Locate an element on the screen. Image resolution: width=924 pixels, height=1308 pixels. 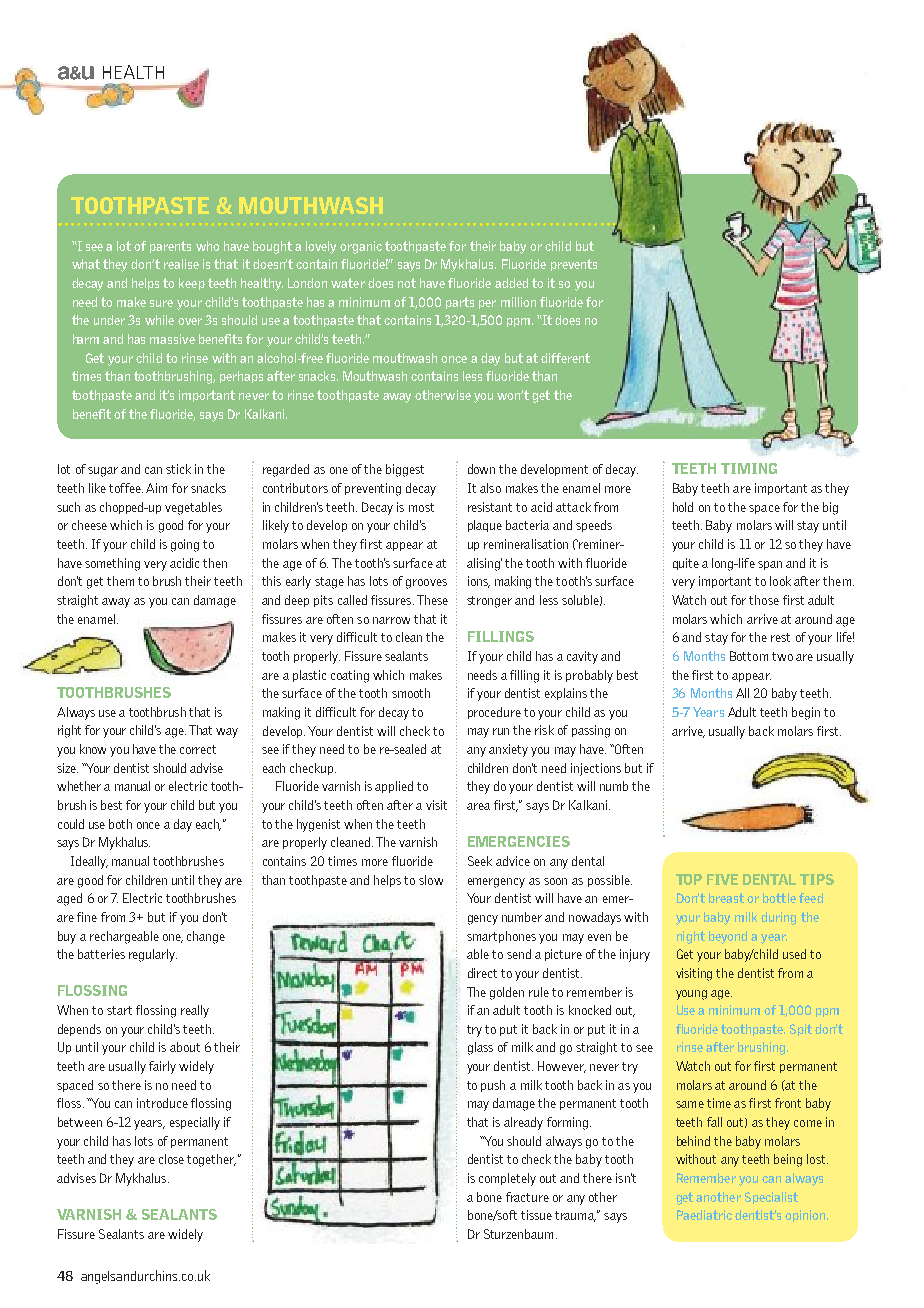
stick is located at coordinates (178, 469).
